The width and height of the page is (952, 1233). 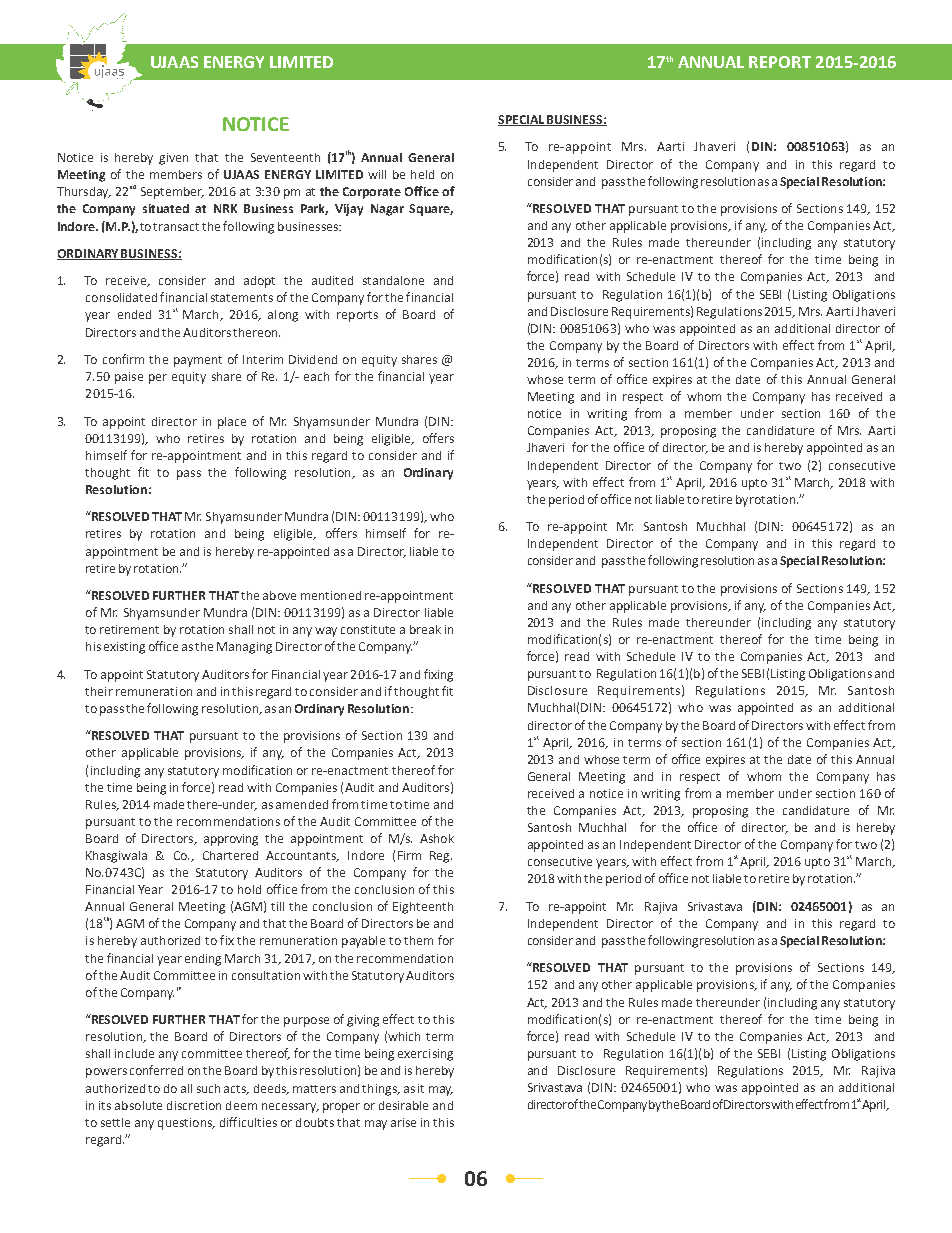 I want to click on Seventeenth, so click(x=285, y=157).
